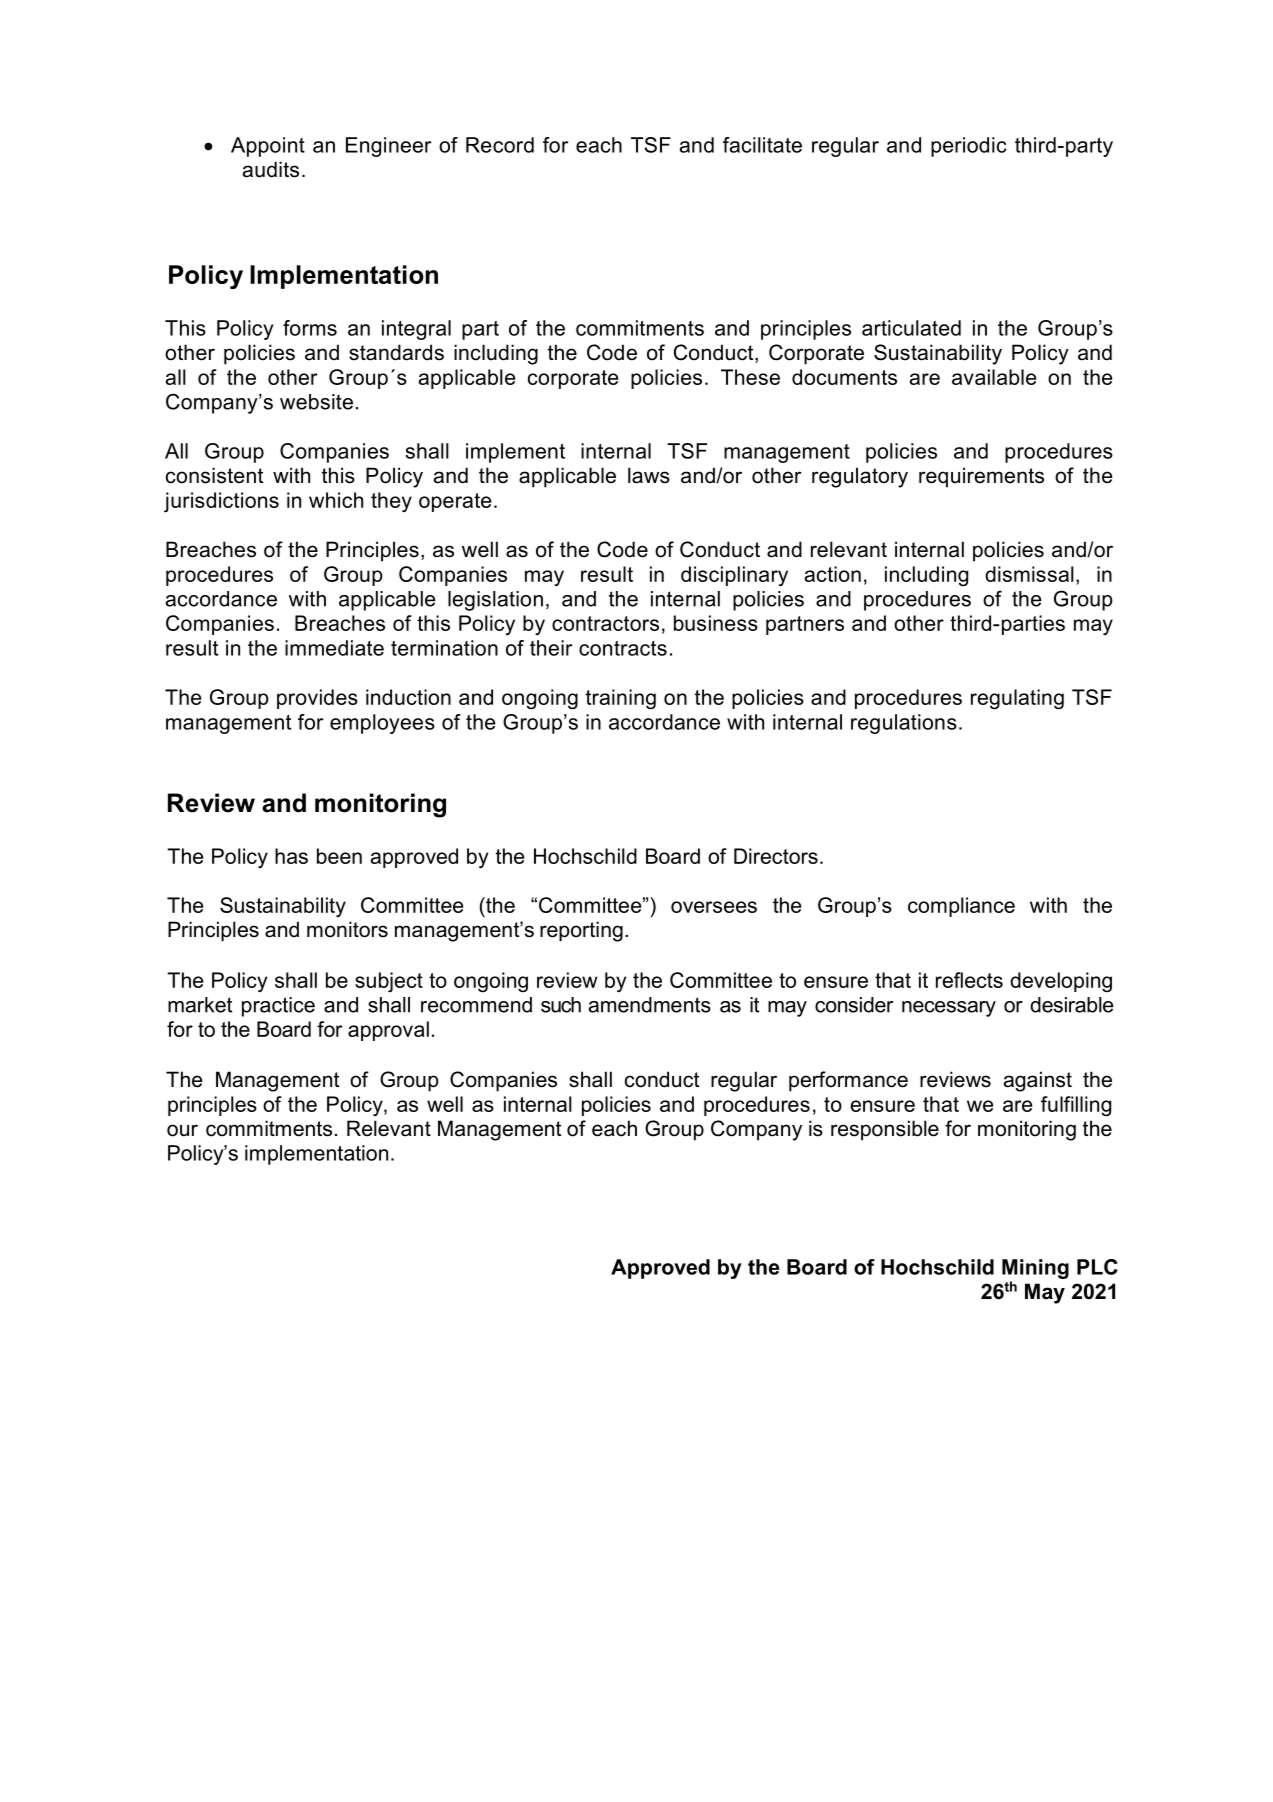  Describe the element at coordinates (182, 1130) in the screenshot. I see `our` at that location.
